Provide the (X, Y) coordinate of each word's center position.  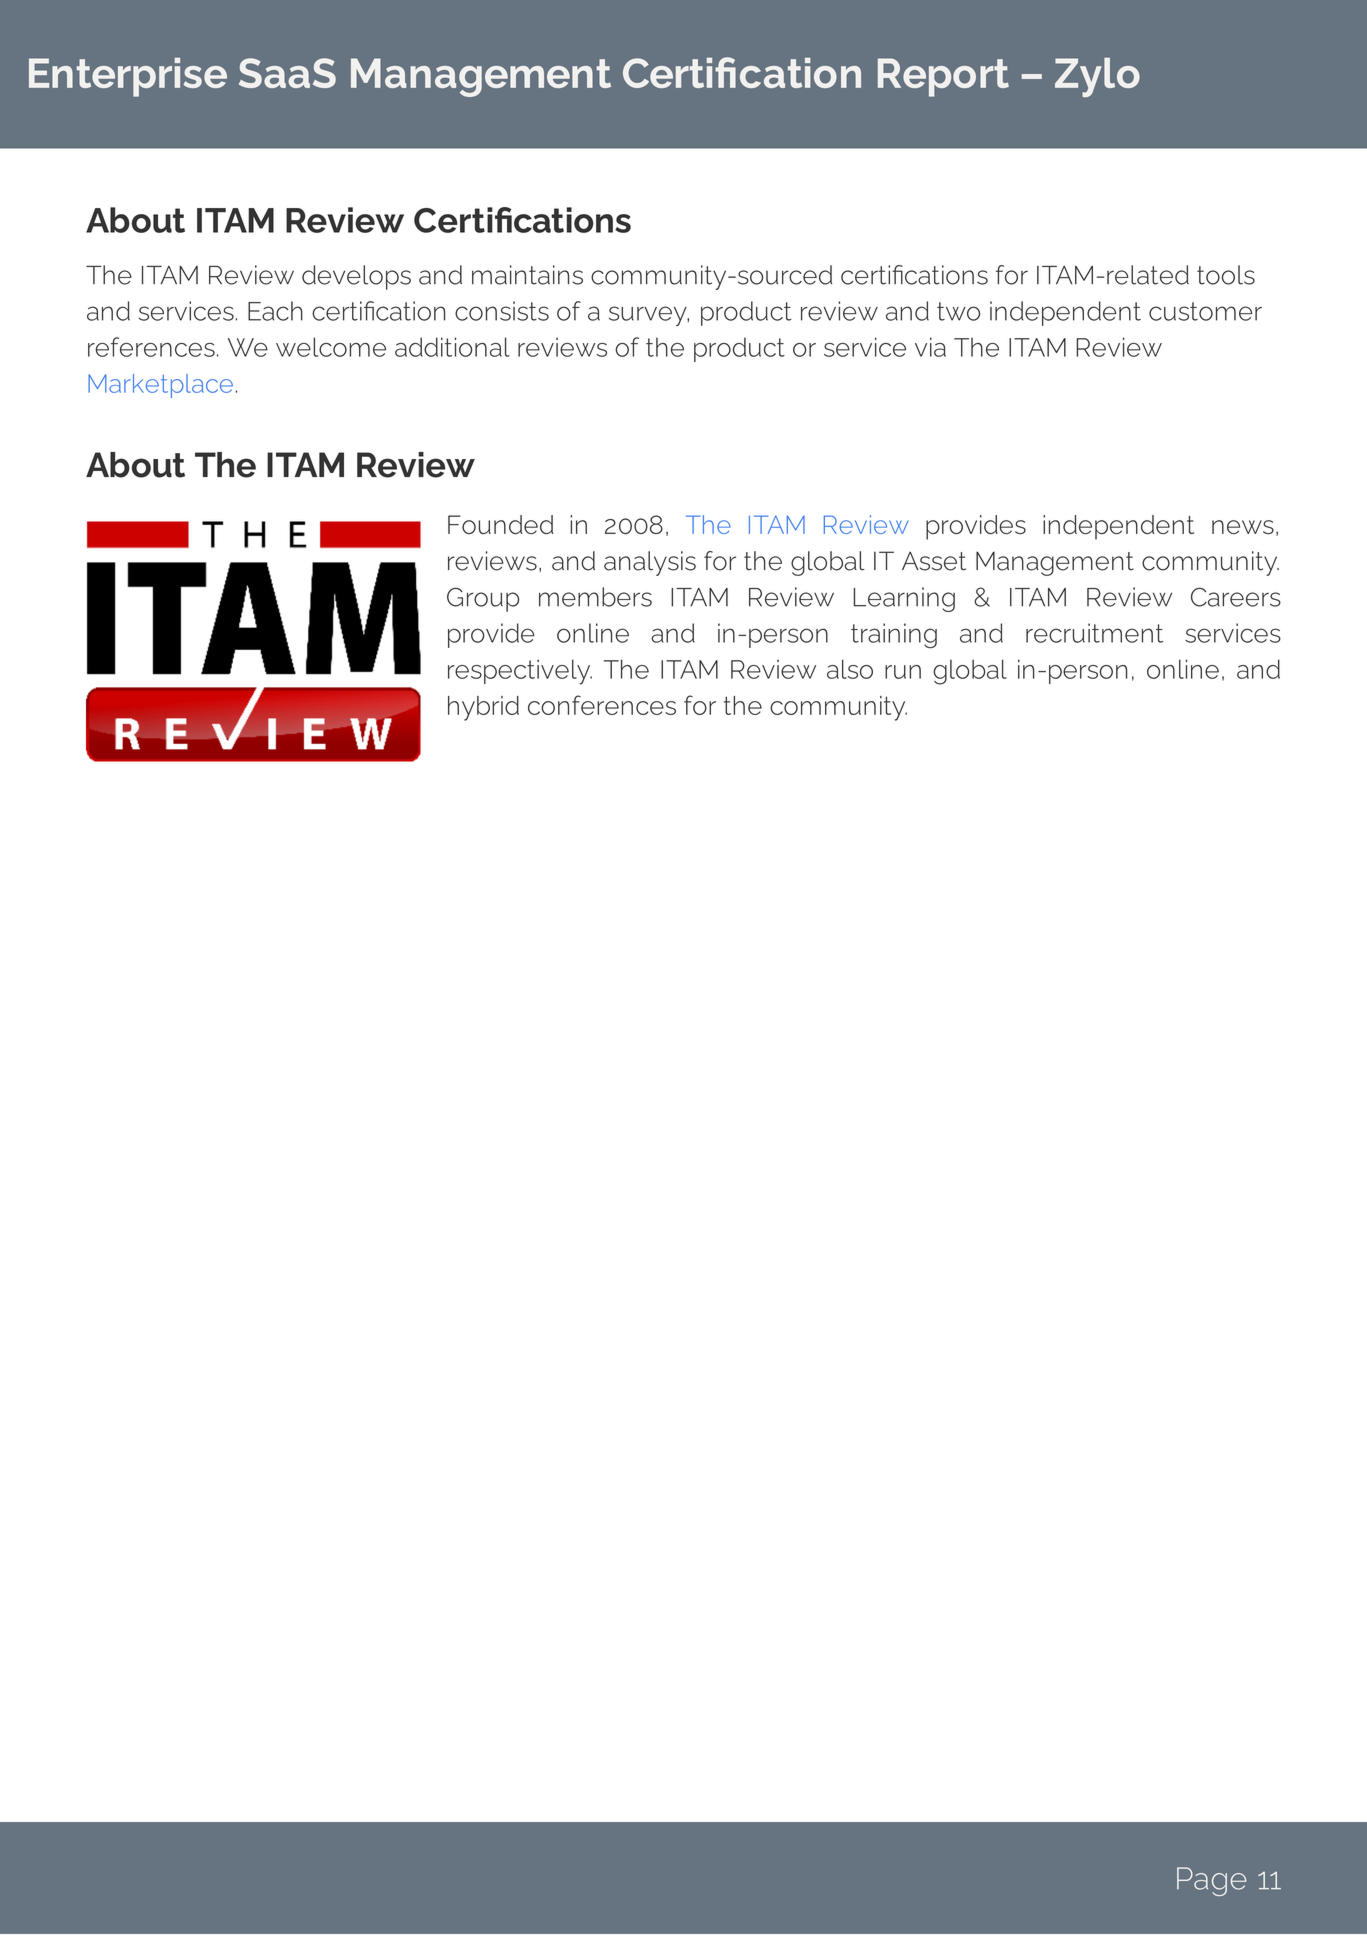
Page (1212, 1881)
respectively (520, 672)
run (903, 672)
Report (943, 77)
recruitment (1094, 633)
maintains (527, 275)
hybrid (483, 708)
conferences (602, 705)
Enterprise (128, 77)
